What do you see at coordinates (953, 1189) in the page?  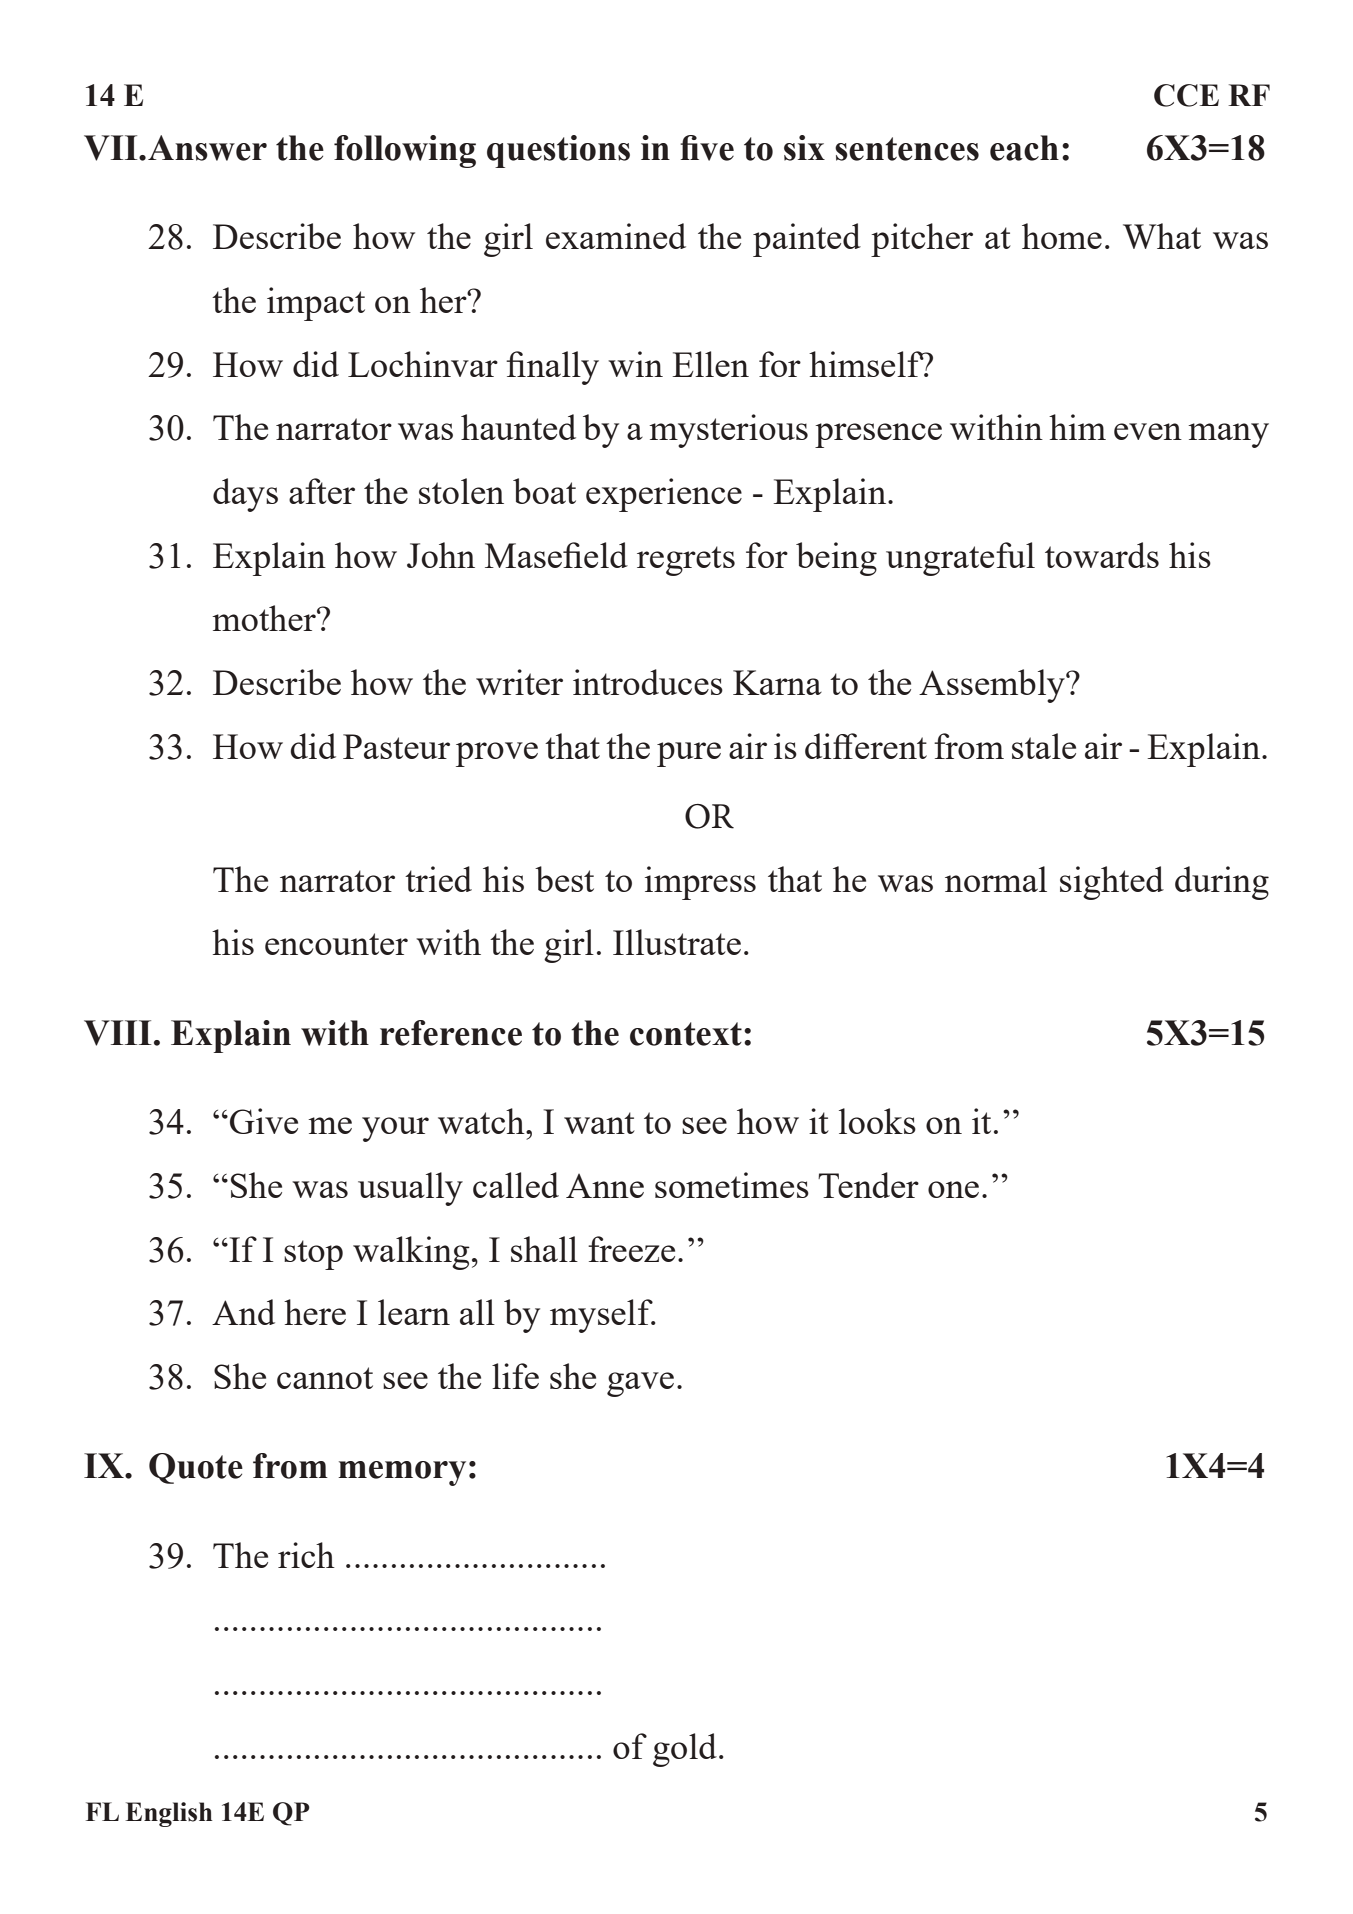 I see `one` at bounding box center [953, 1189].
